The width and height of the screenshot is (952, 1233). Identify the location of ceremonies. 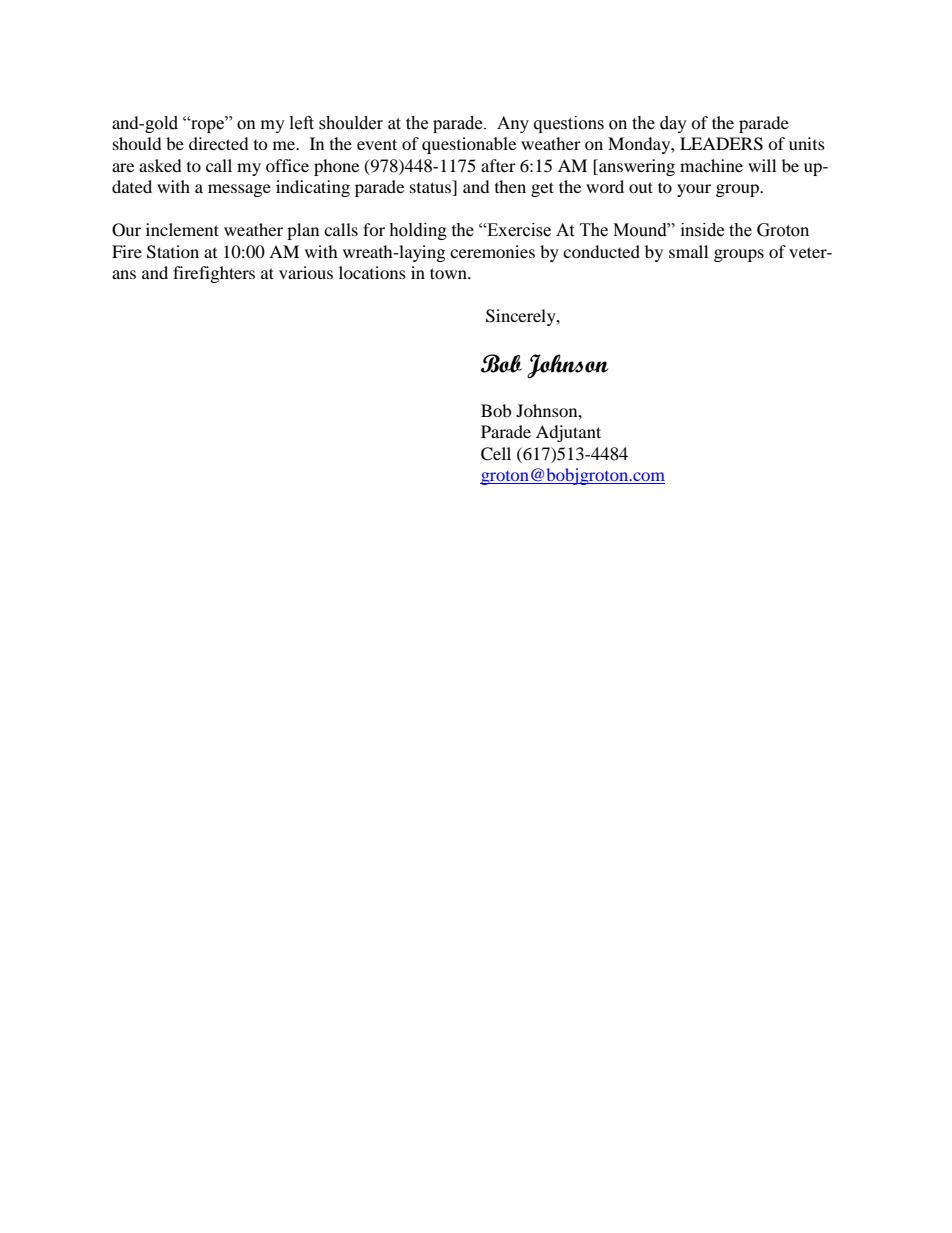
(492, 251).
